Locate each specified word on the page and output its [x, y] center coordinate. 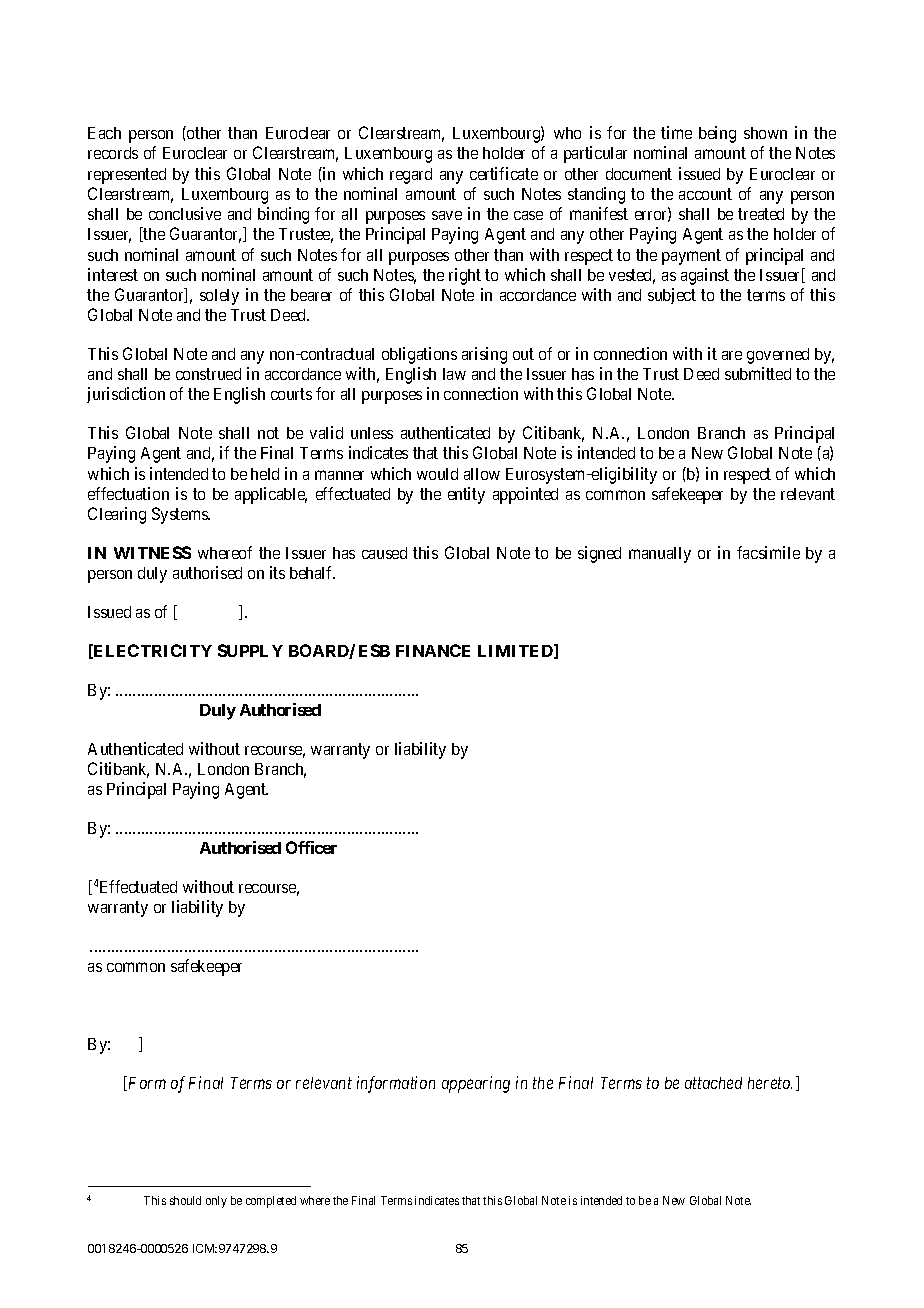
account [705, 194]
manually [660, 555]
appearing [476, 1084]
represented [127, 176]
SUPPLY [250, 650]
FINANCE [433, 650]
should [185, 1200]
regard [411, 176]
